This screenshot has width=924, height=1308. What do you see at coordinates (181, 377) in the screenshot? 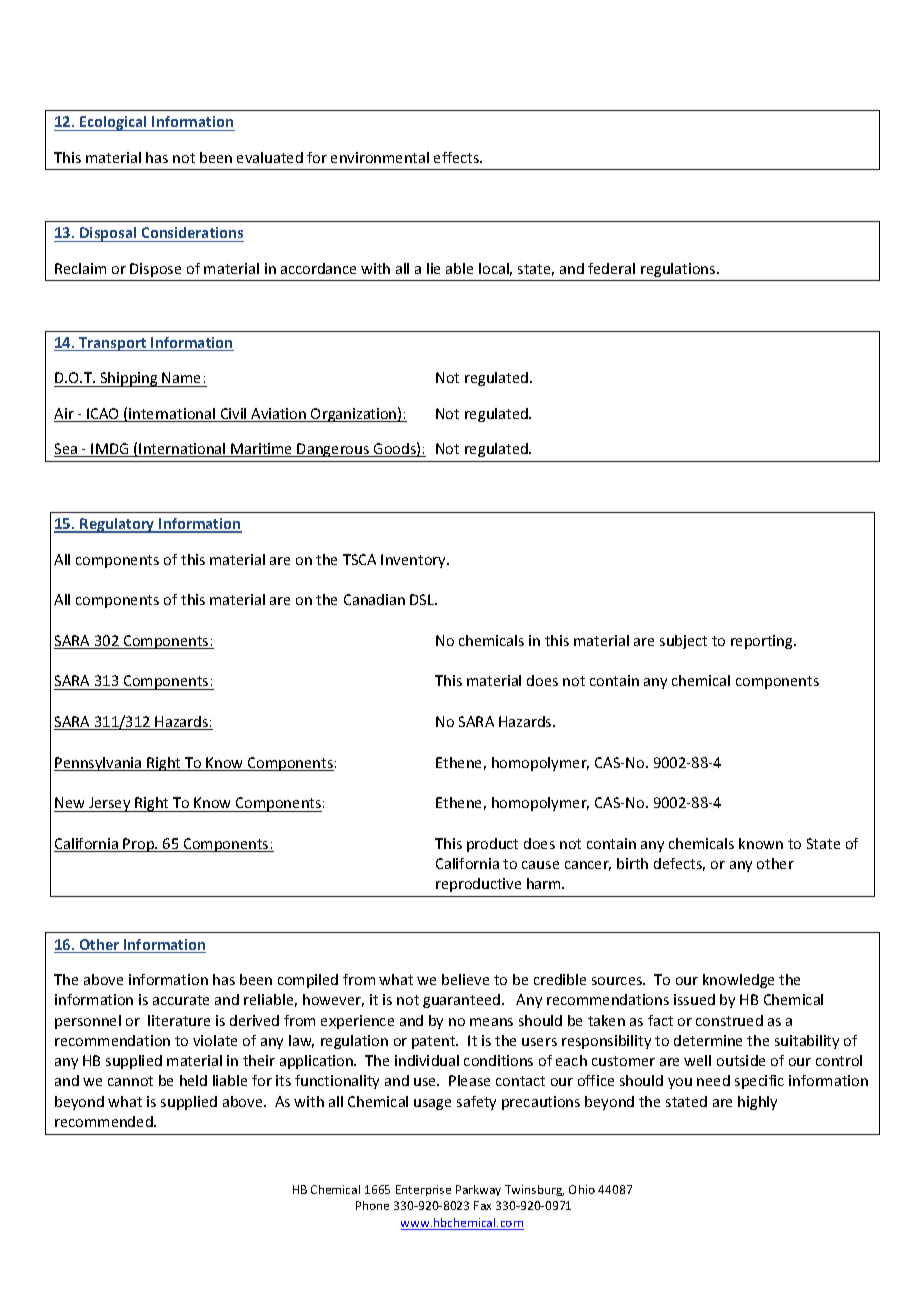
I see `Name` at bounding box center [181, 377].
